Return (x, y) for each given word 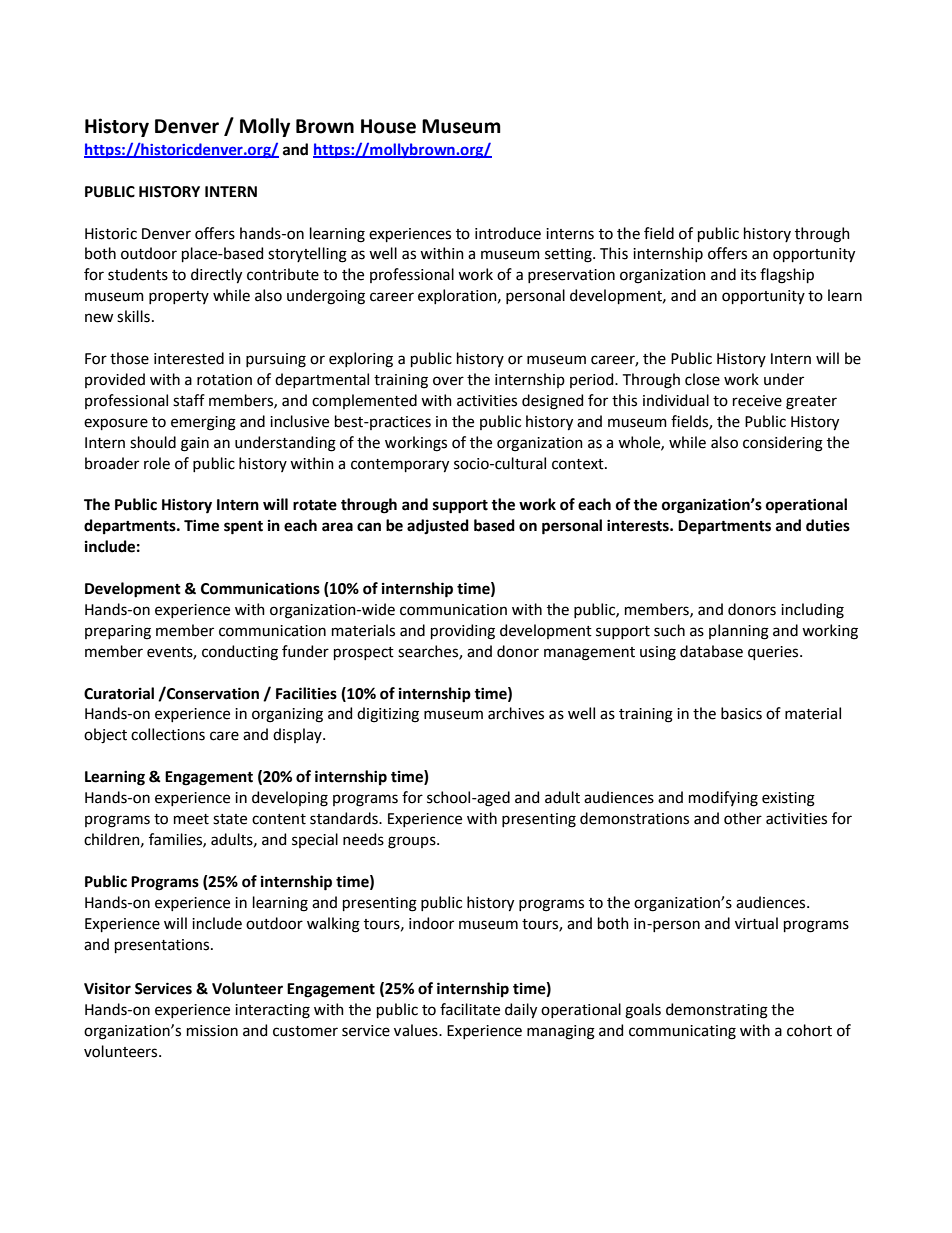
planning (739, 632)
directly (216, 276)
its (748, 275)
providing (463, 632)
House (388, 126)
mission (212, 1031)
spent (243, 528)
